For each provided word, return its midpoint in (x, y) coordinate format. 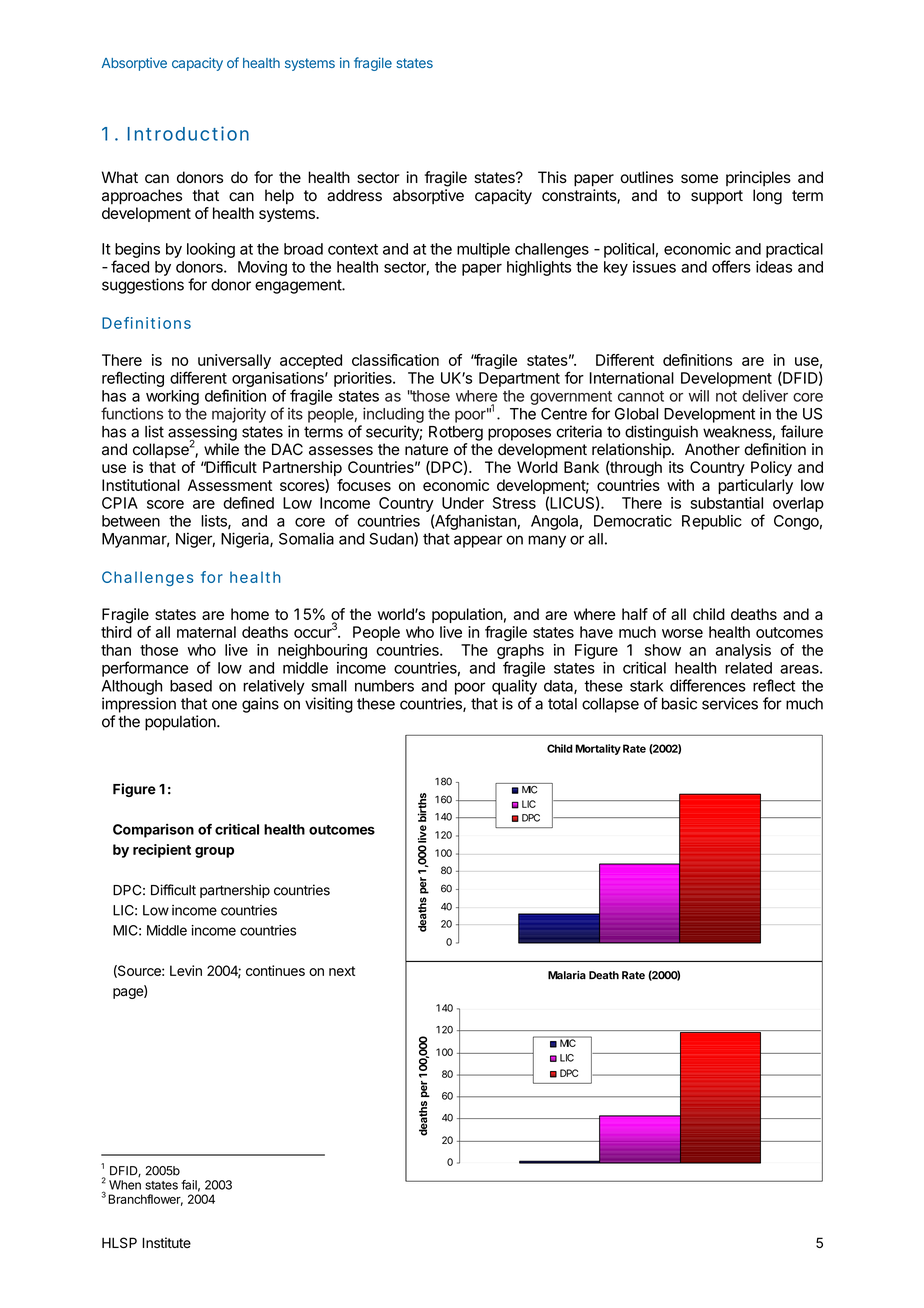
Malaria (567, 975)
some (699, 179)
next (342, 971)
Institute (166, 1242)
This (552, 177)
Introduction (188, 133)
